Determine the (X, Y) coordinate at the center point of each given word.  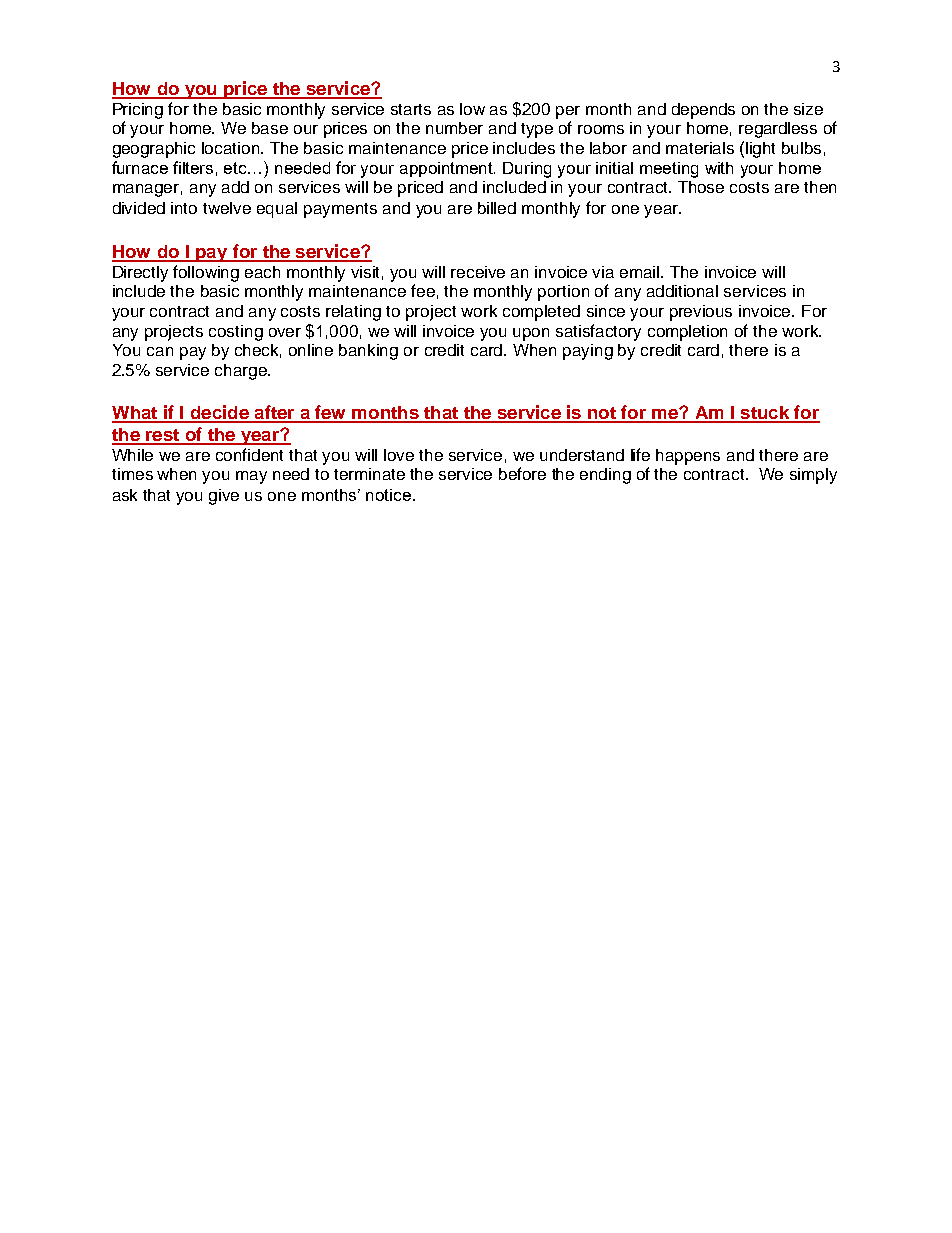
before (522, 473)
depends (703, 111)
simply (813, 476)
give (224, 497)
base (270, 128)
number (454, 128)
